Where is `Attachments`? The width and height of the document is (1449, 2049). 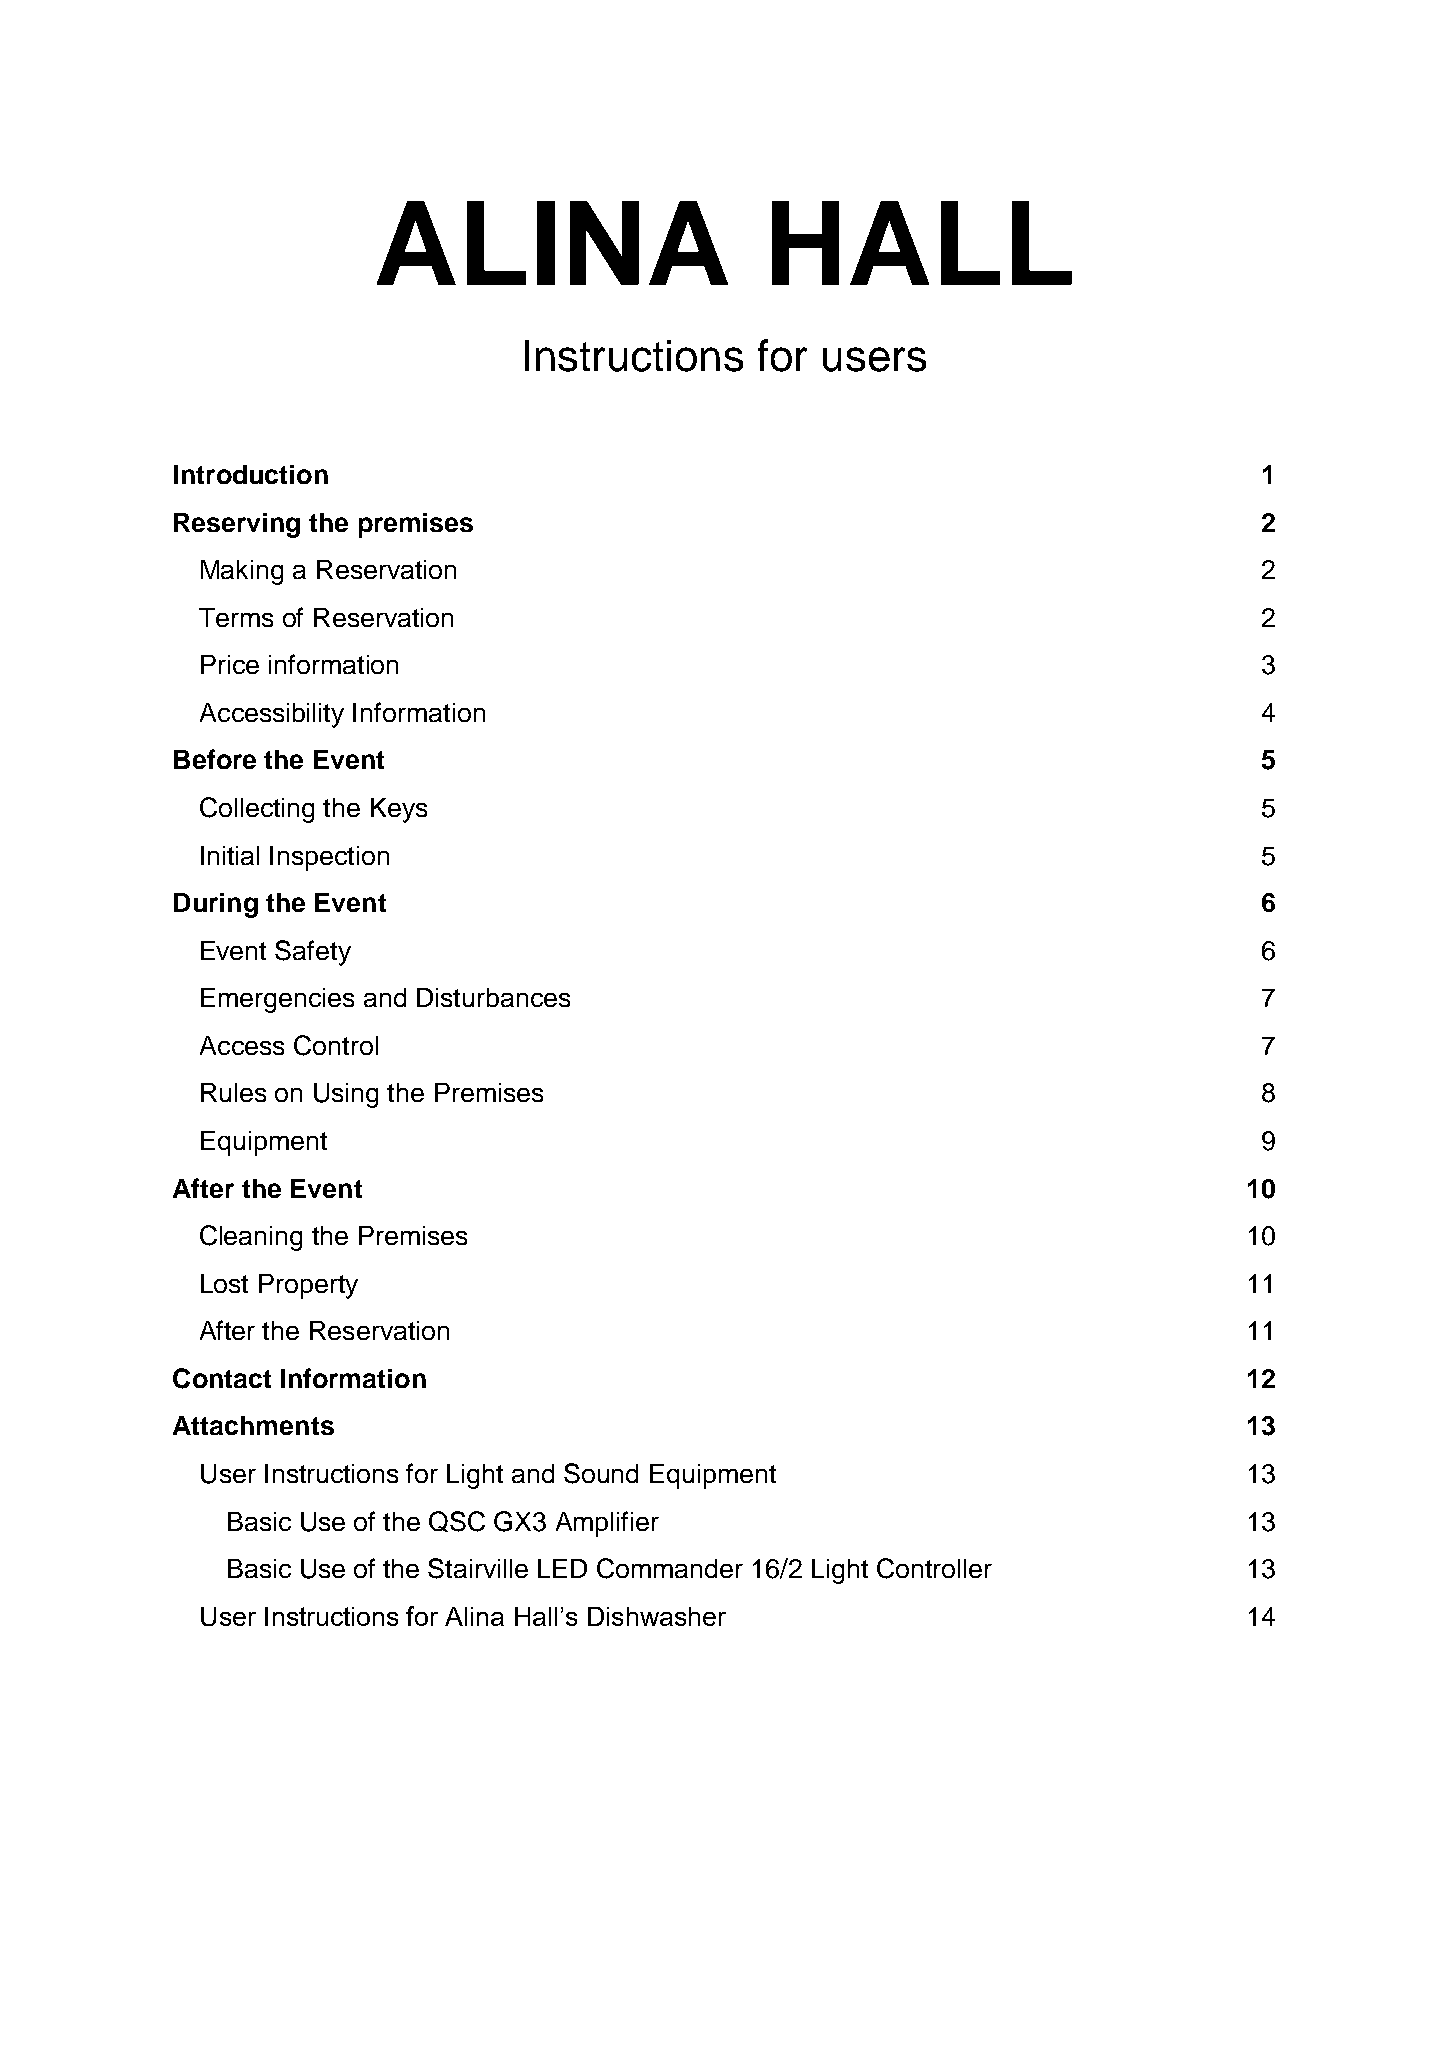 Attachments is located at coordinates (253, 1425).
